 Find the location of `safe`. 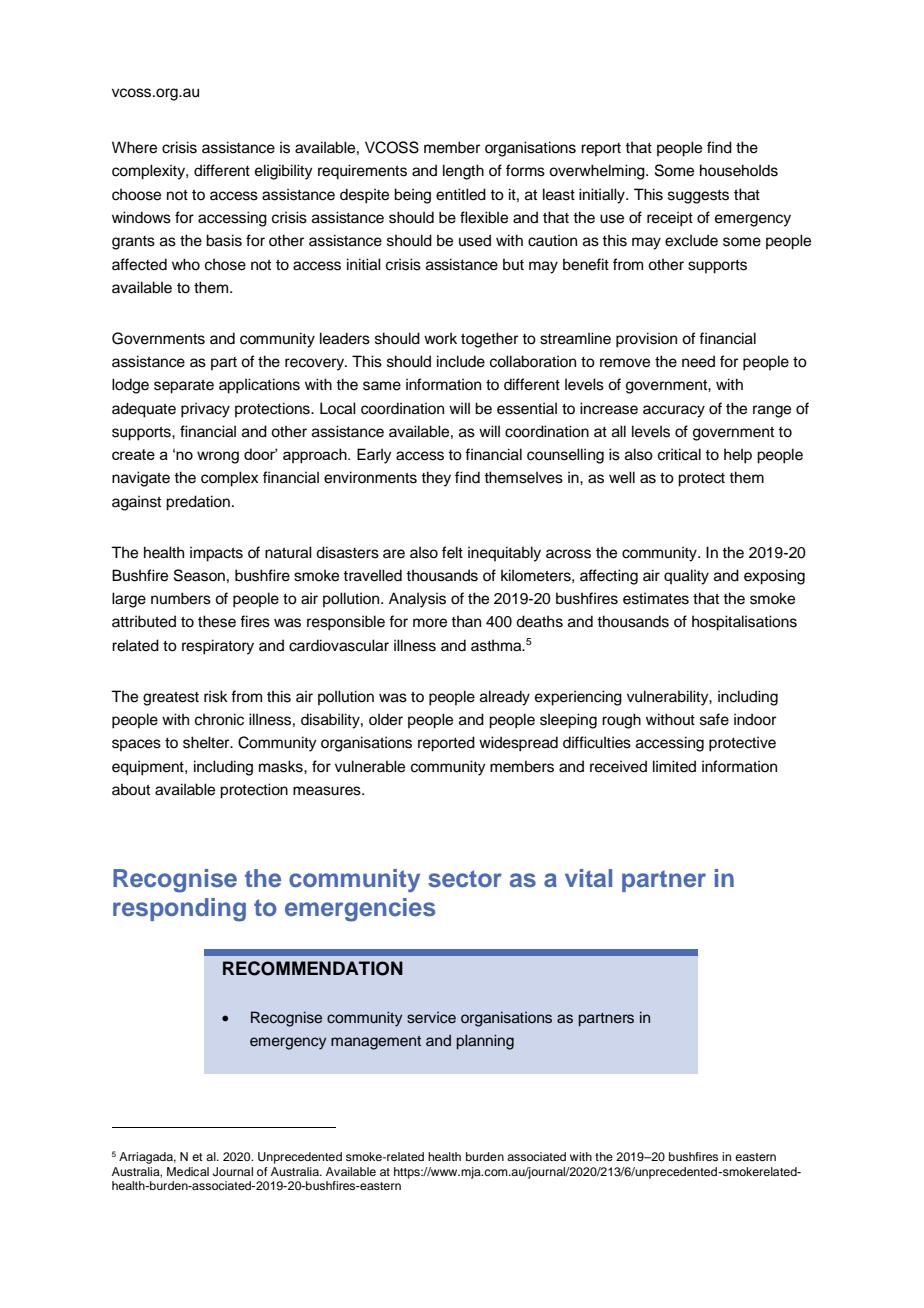

safe is located at coordinates (714, 719).
